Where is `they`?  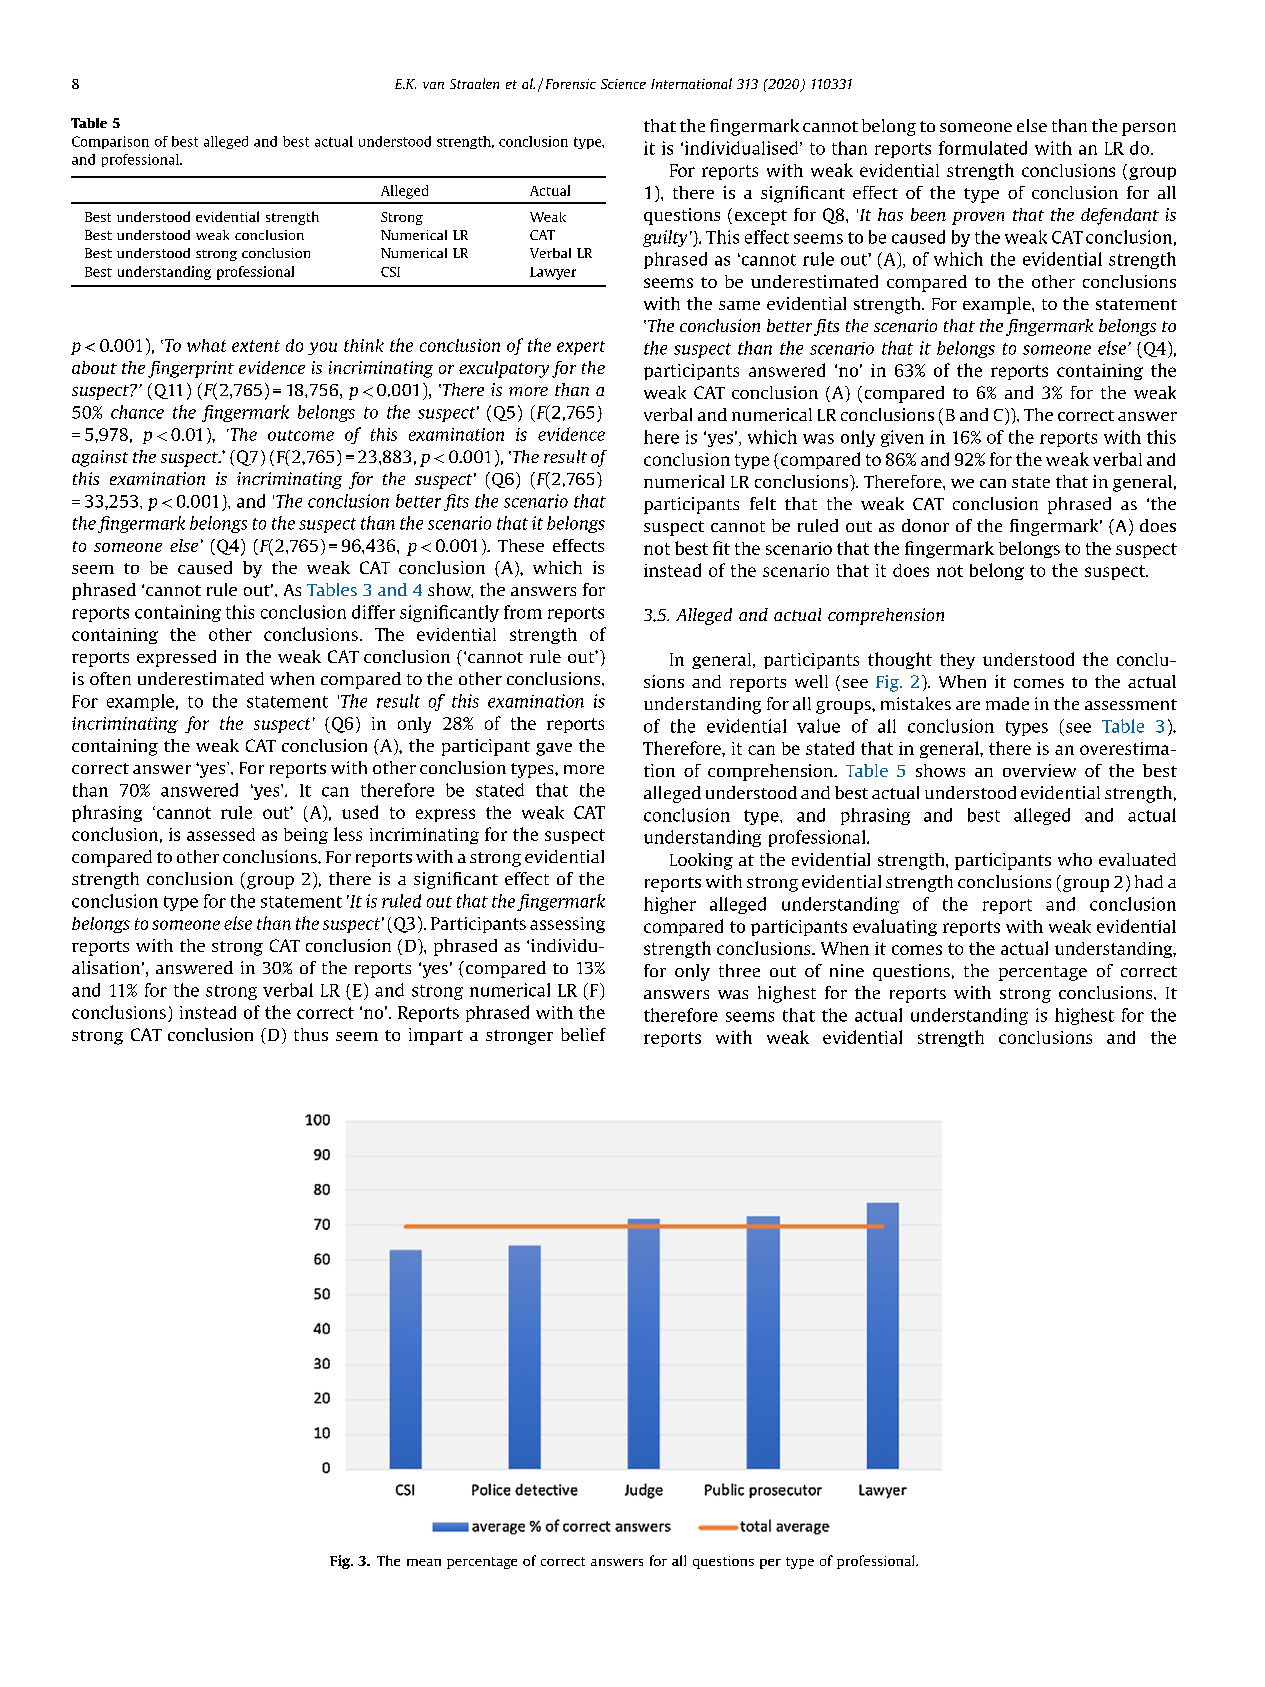
they is located at coordinates (957, 661).
